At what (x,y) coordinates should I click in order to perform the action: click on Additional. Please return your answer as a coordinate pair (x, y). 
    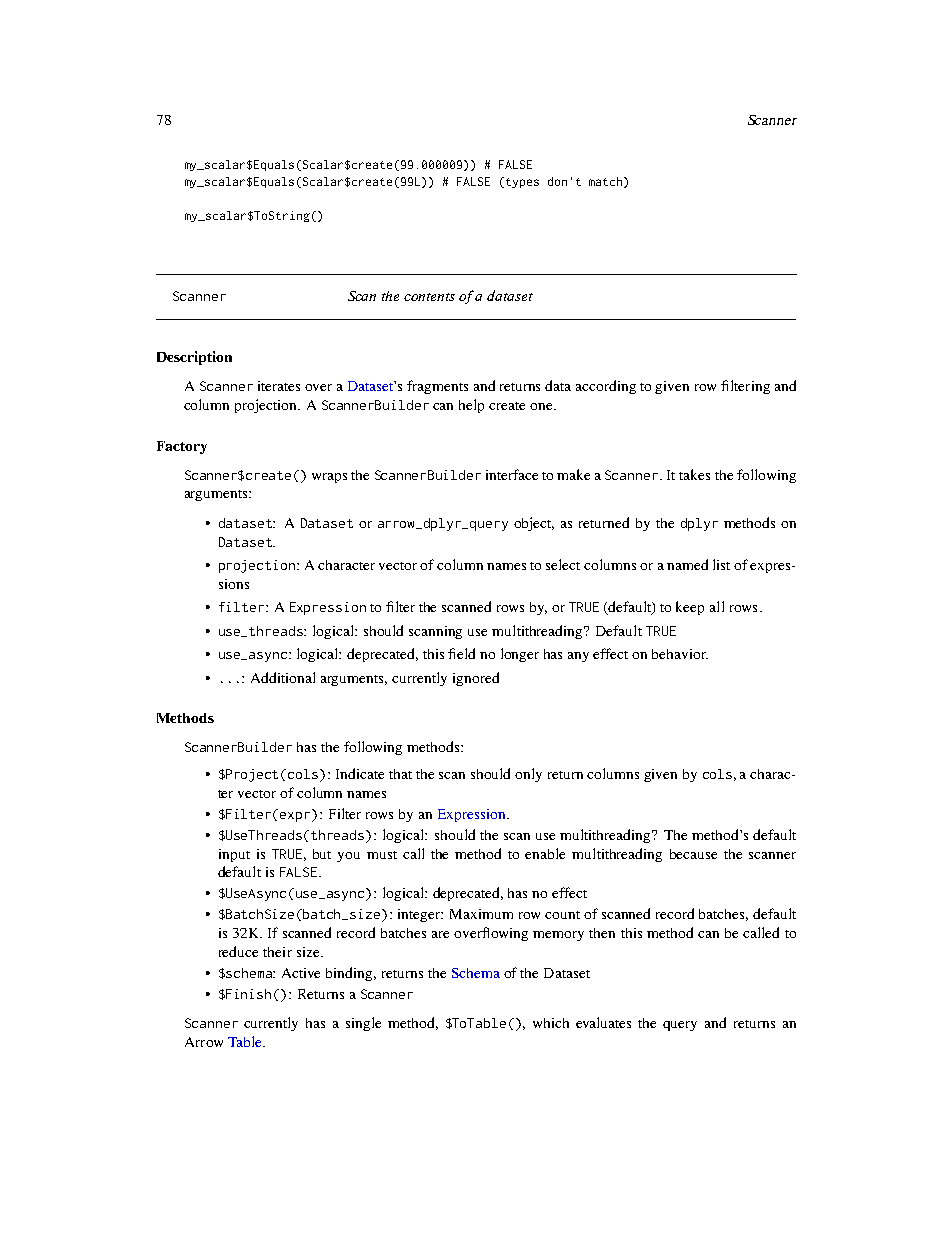
    Looking at the image, I should click on (283, 677).
